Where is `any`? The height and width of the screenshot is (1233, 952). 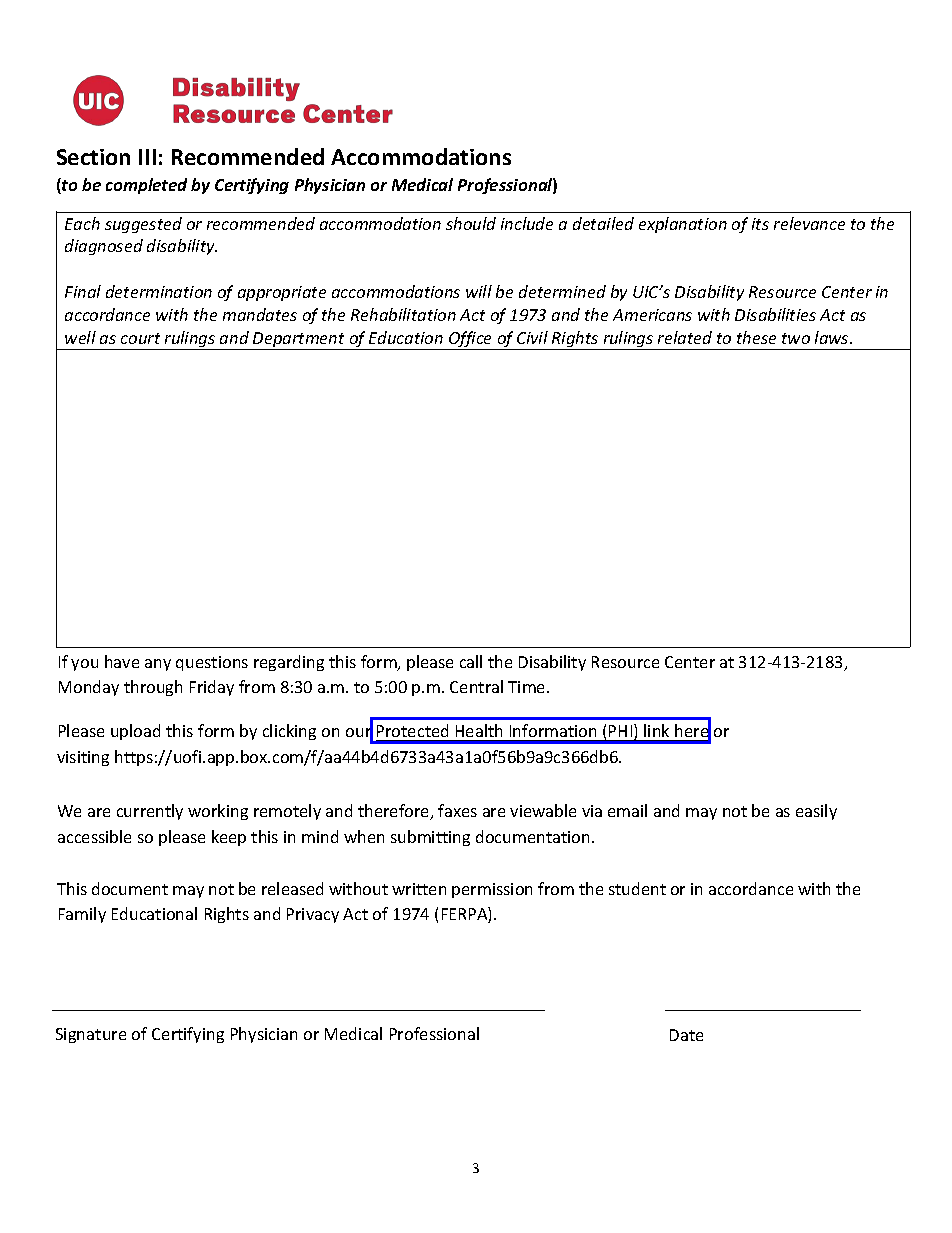
any is located at coordinates (158, 665).
